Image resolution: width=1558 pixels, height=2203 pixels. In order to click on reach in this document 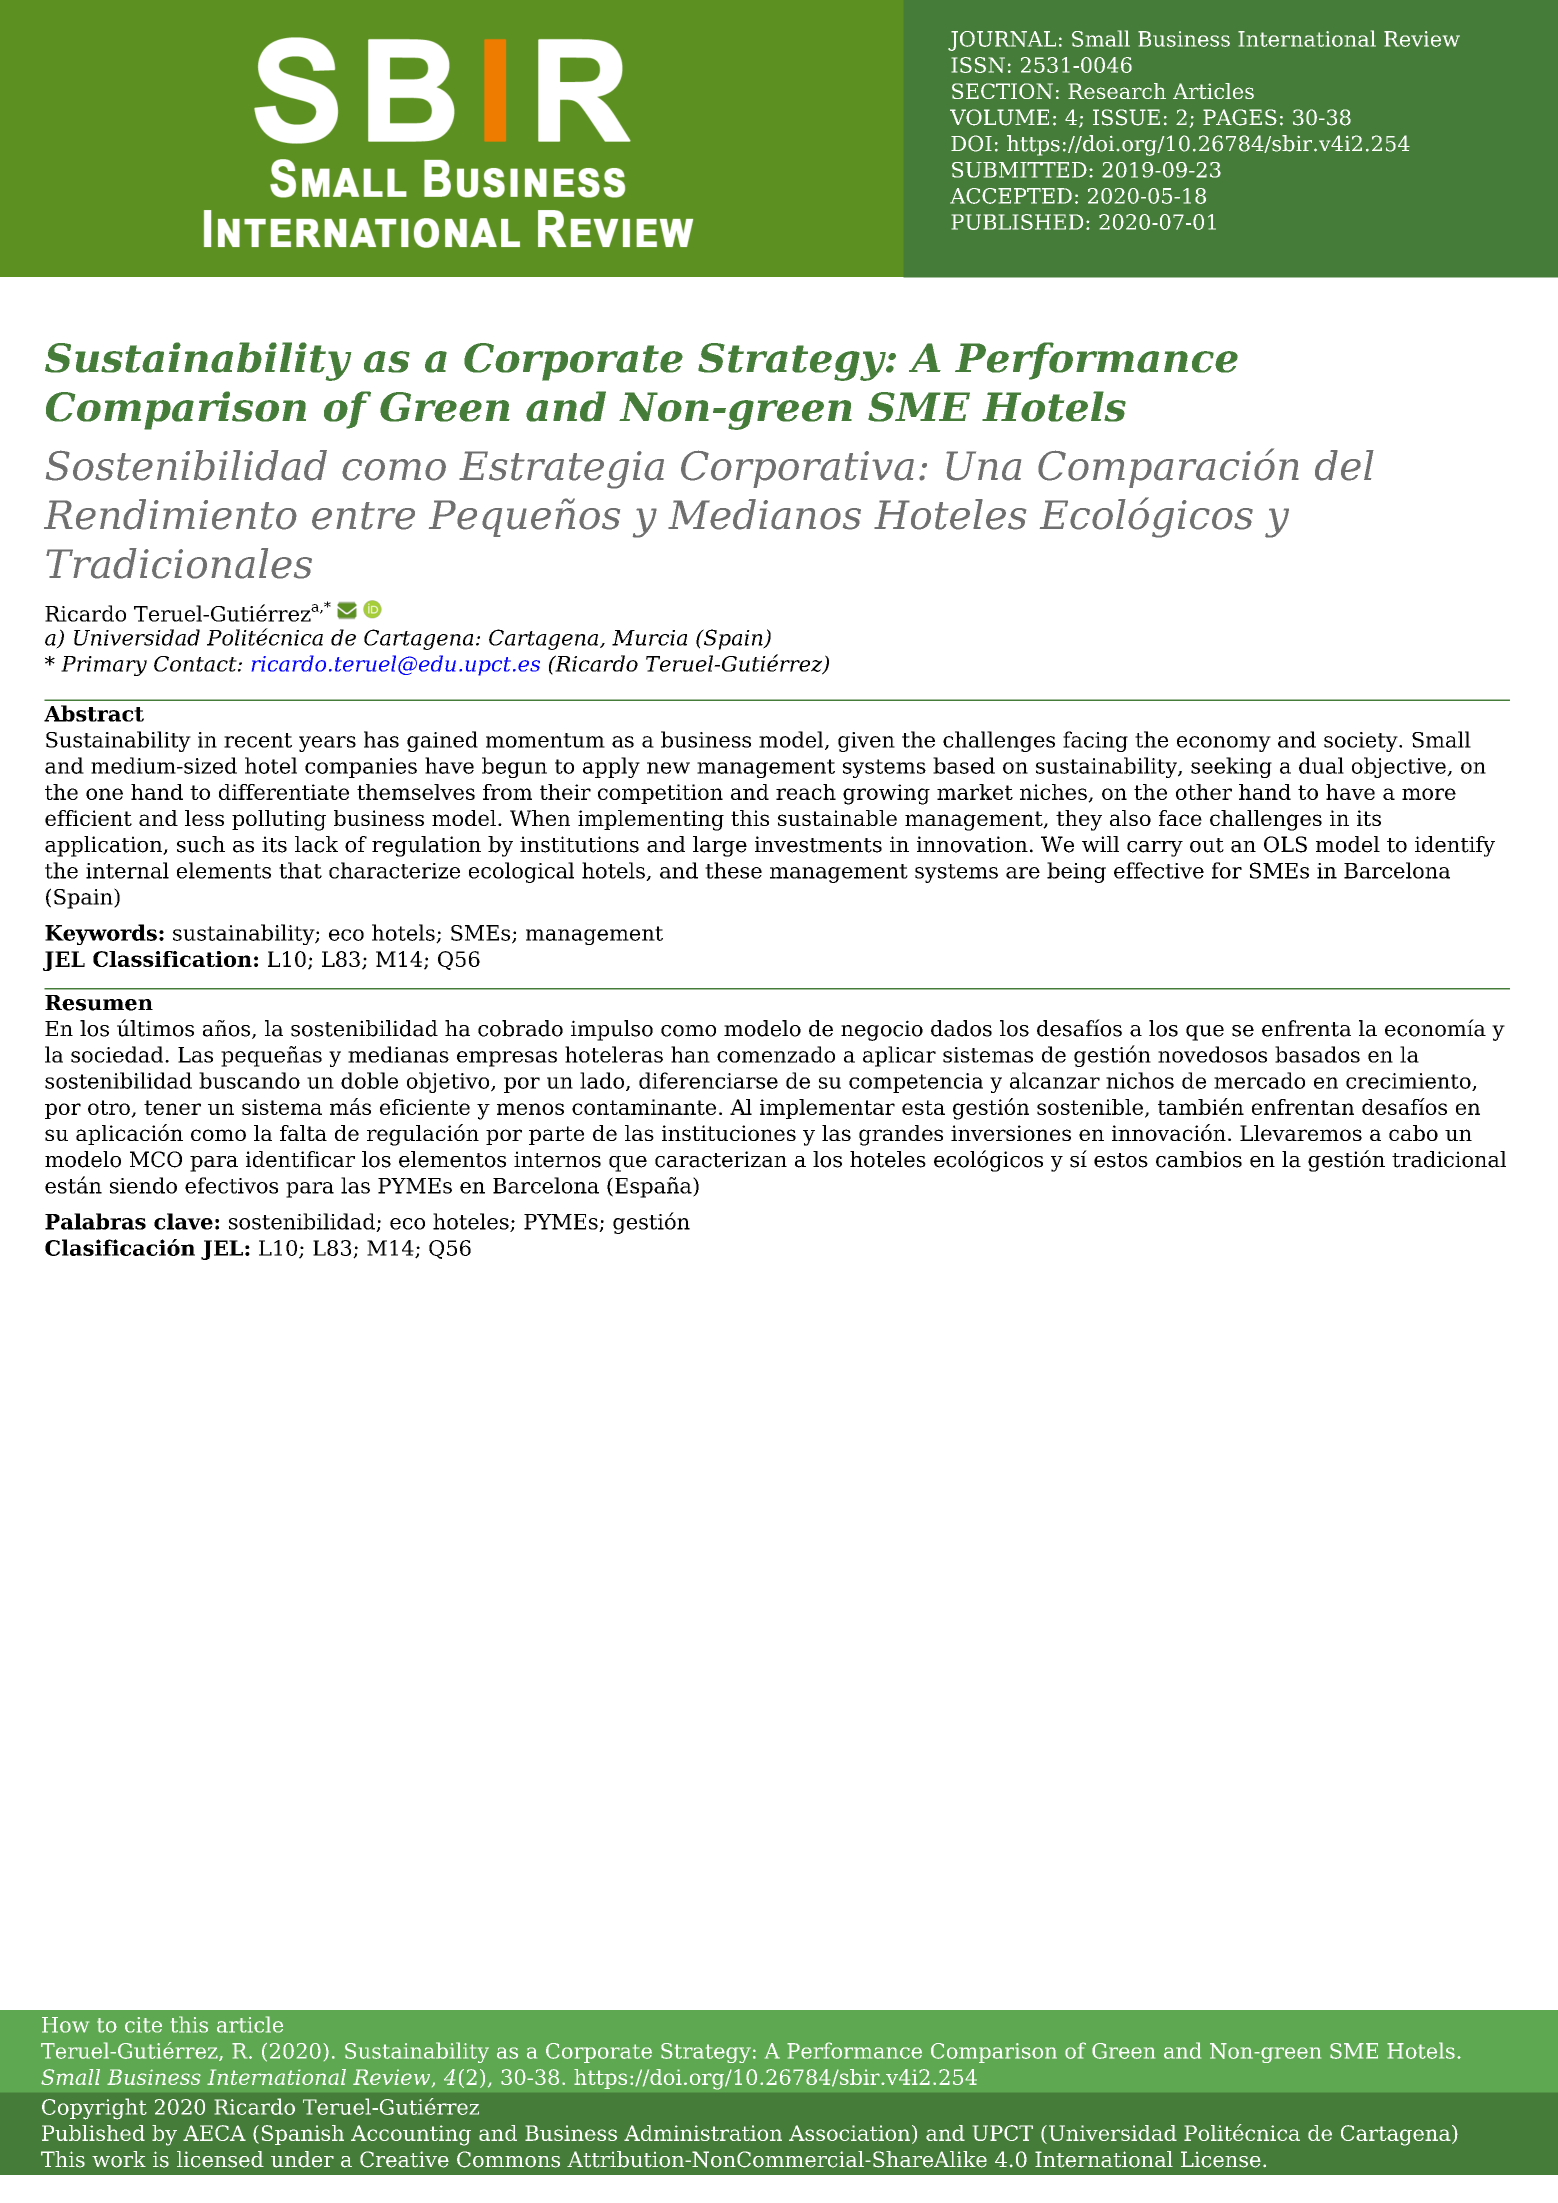, I will do `click(806, 792)`.
